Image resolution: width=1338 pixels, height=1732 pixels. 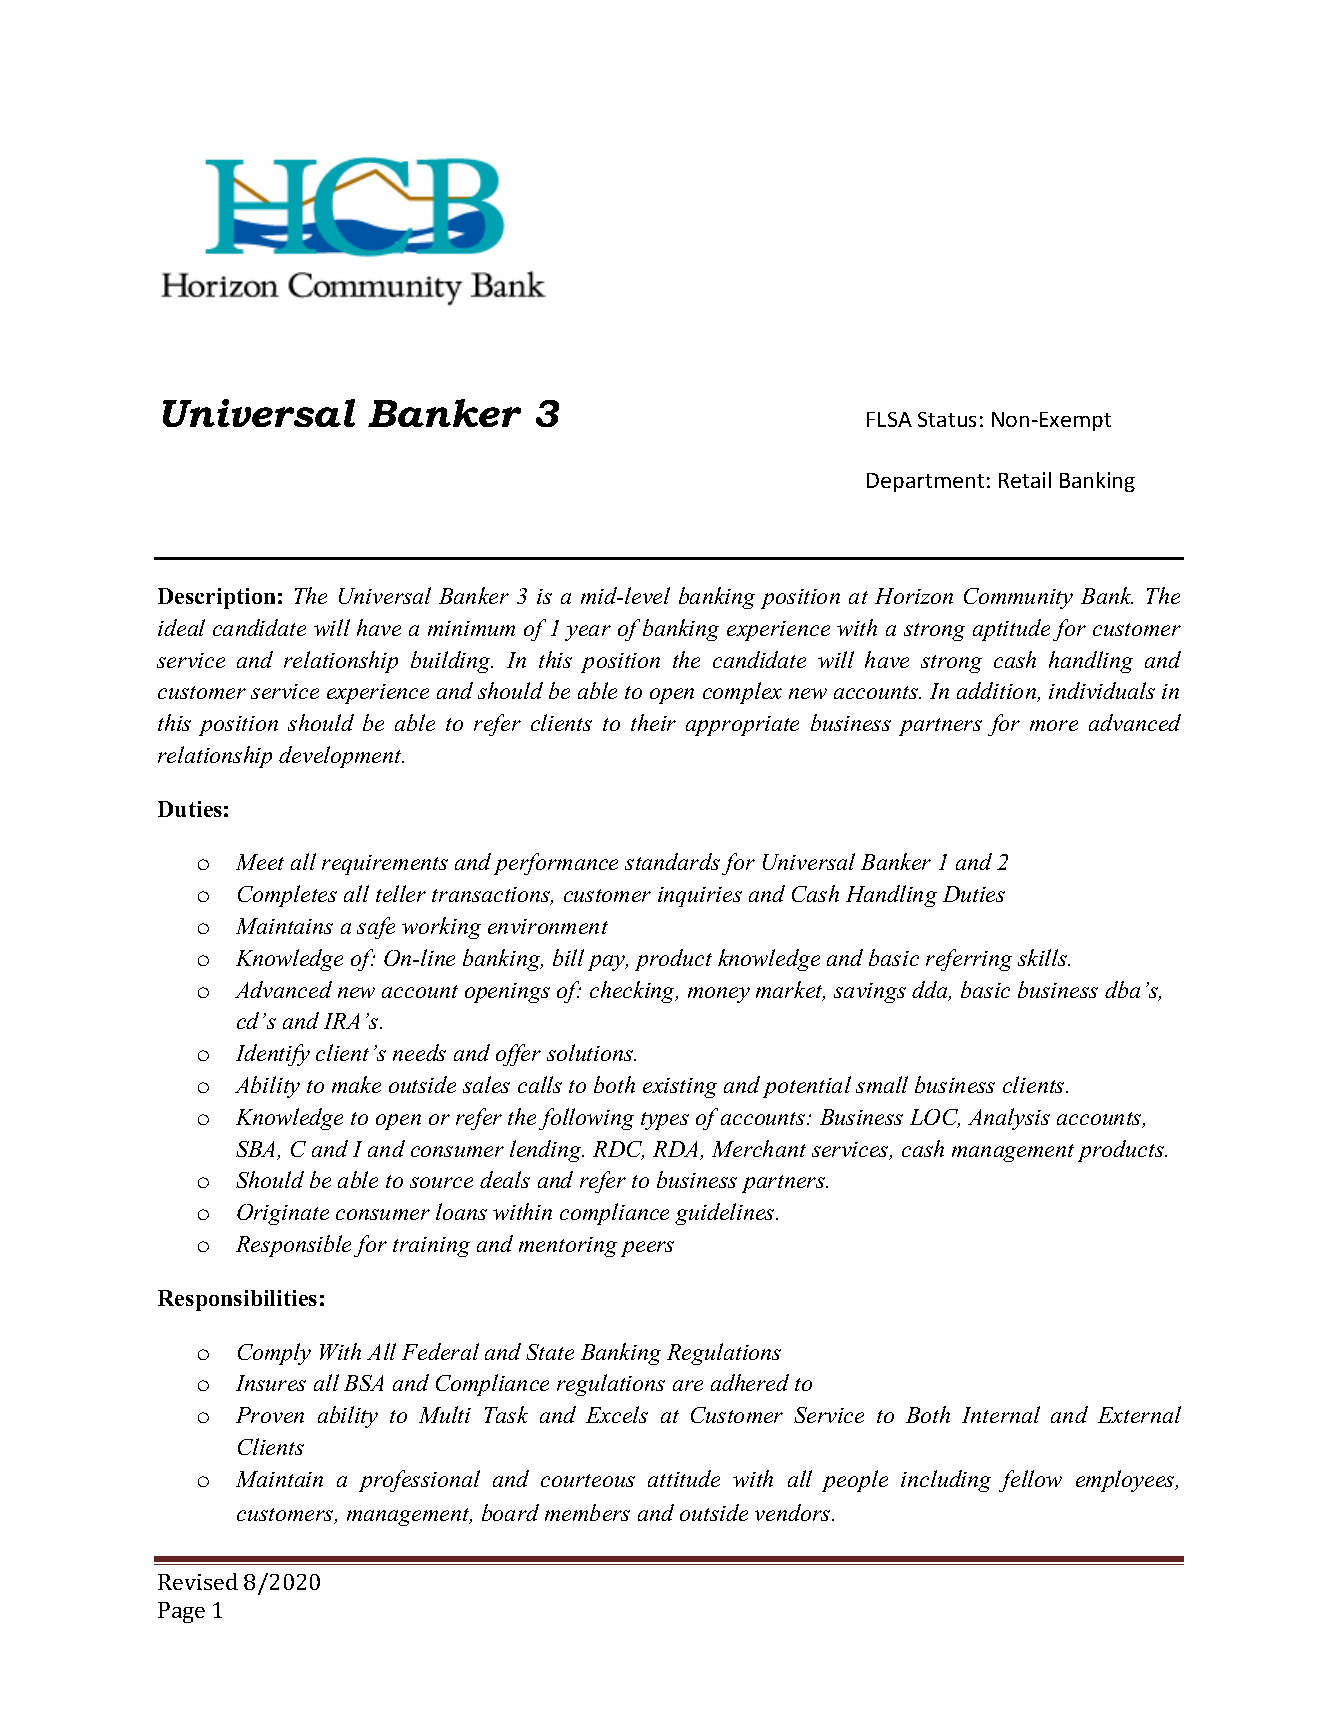 What do you see at coordinates (1009, 1119) in the screenshot?
I see `Analysis` at bounding box center [1009, 1119].
